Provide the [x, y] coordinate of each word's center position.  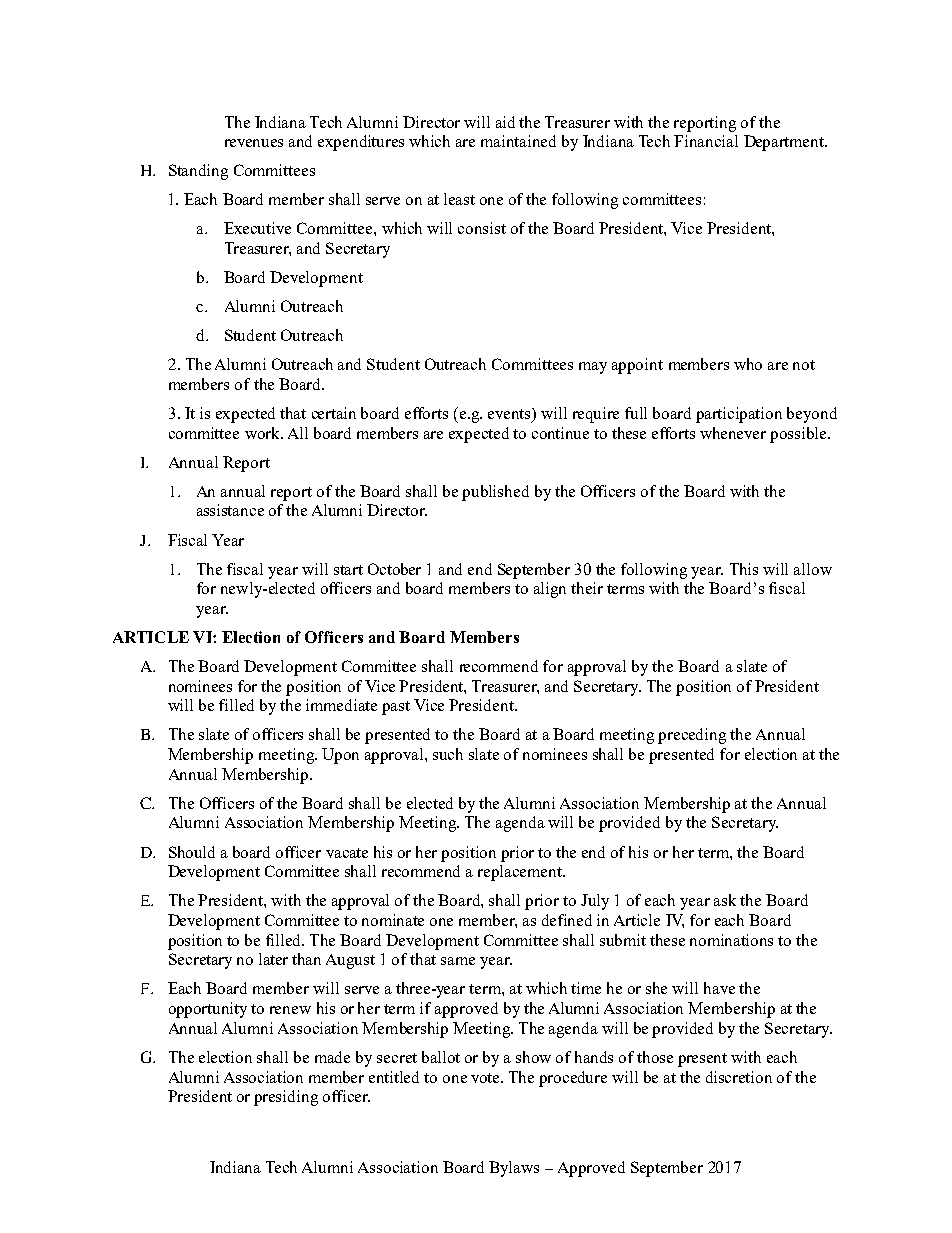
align [550, 590]
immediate [341, 705]
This [744, 569]
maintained [518, 141]
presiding [286, 1098]
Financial [706, 141]
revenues [254, 143]
